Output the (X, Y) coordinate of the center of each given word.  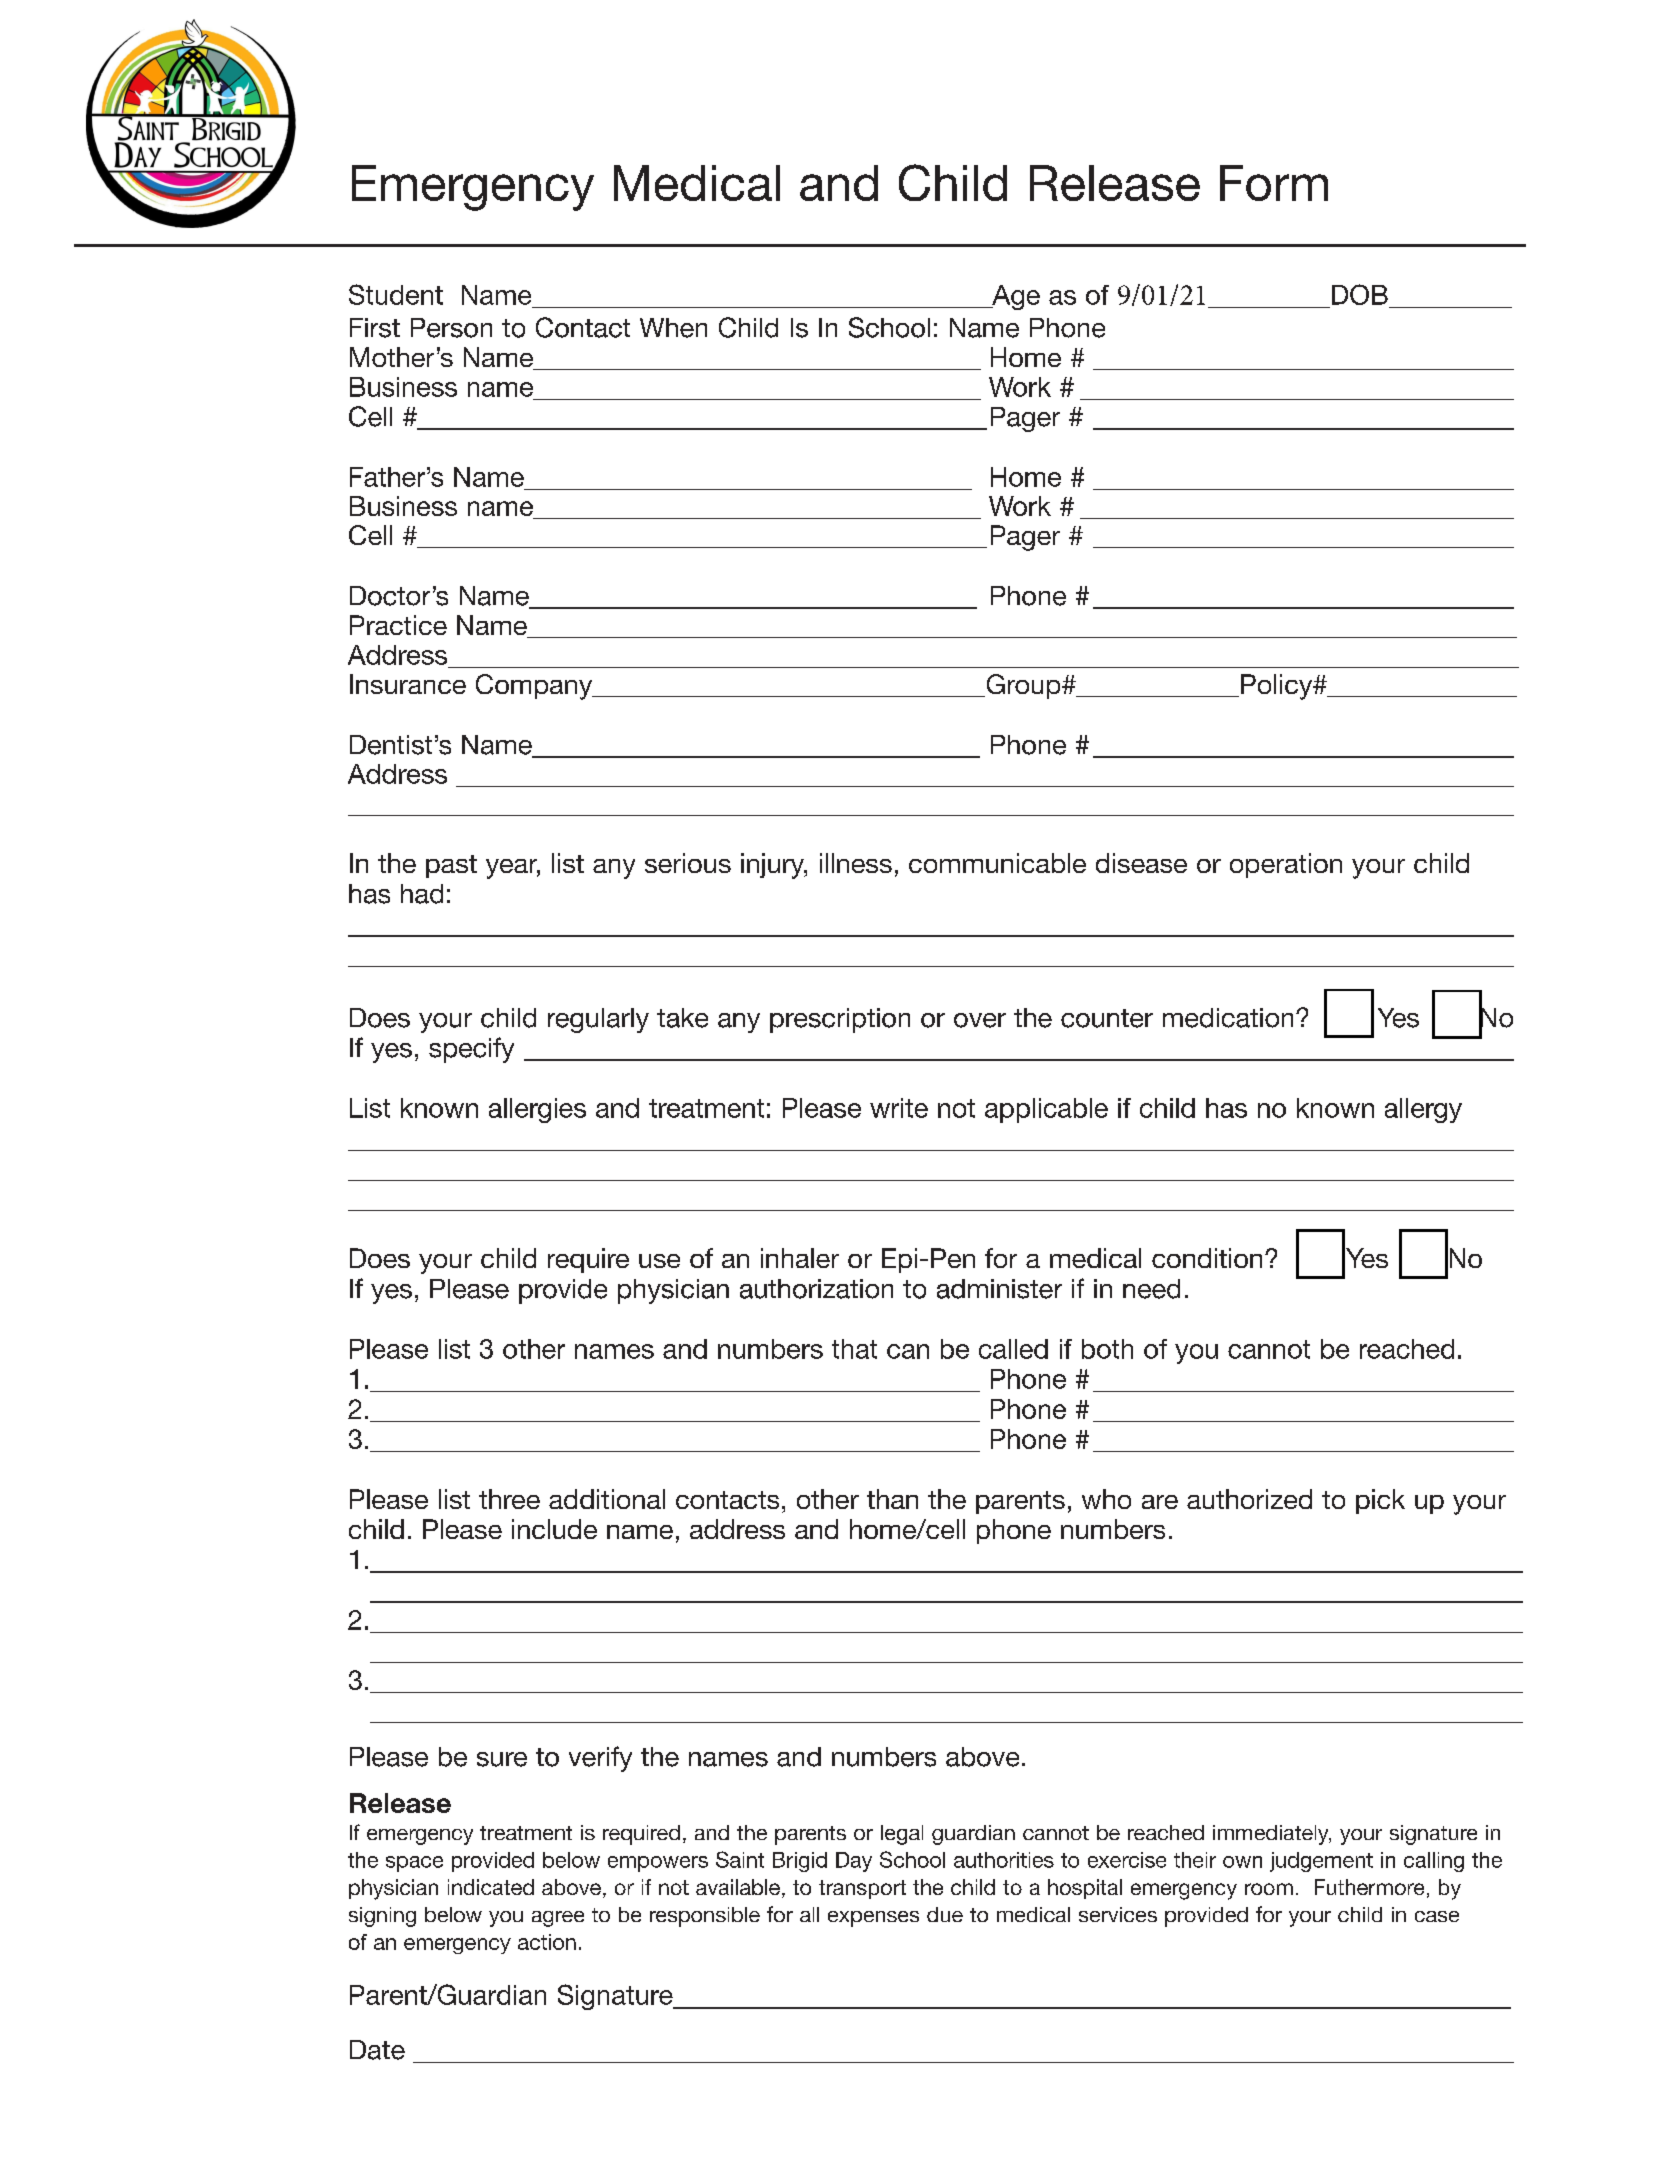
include (554, 1529)
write (899, 1108)
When (673, 328)
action (547, 1942)
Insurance (408, 684)
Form (1274, 183)
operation (1286, 865)
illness (856, 863)
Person (451, 328)
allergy (1423, 1110)
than (892, 1499)
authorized (1249, 1499)
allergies (537, 1110)
